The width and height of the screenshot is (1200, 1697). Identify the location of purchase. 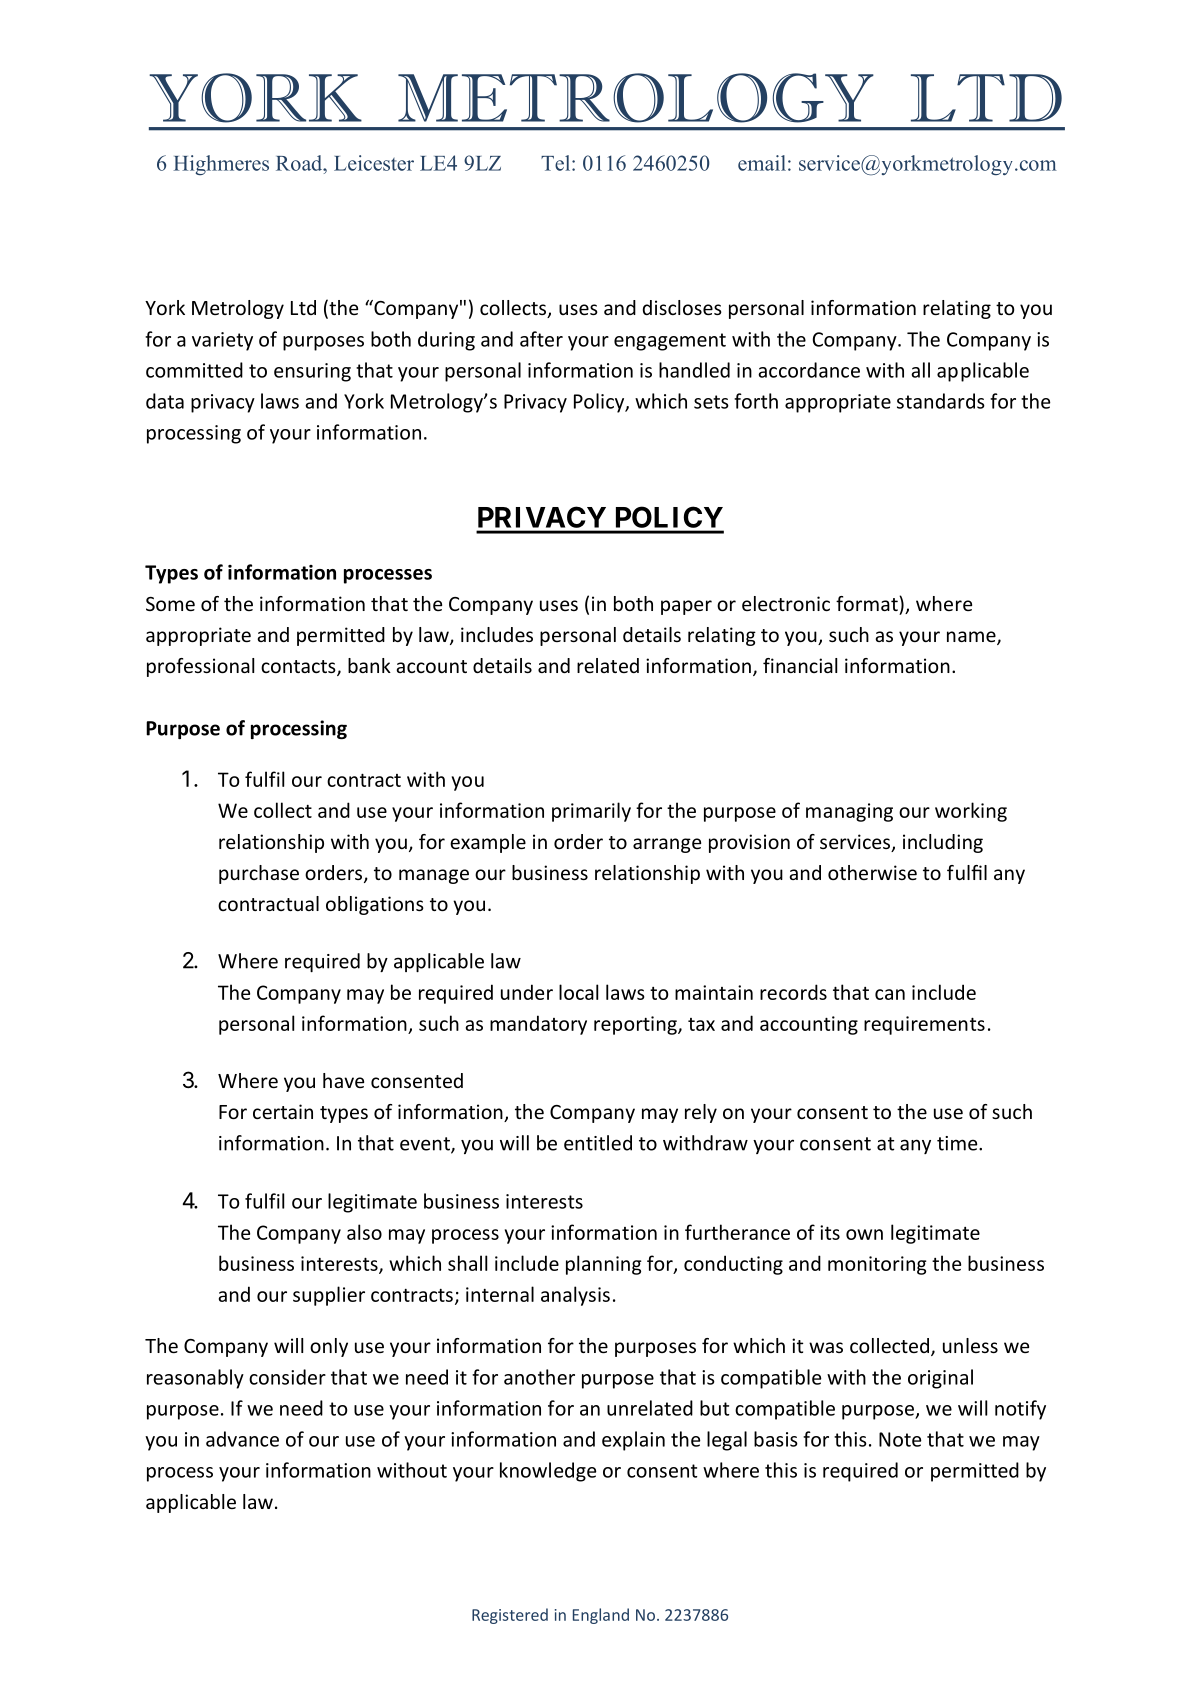
(259, 874).
